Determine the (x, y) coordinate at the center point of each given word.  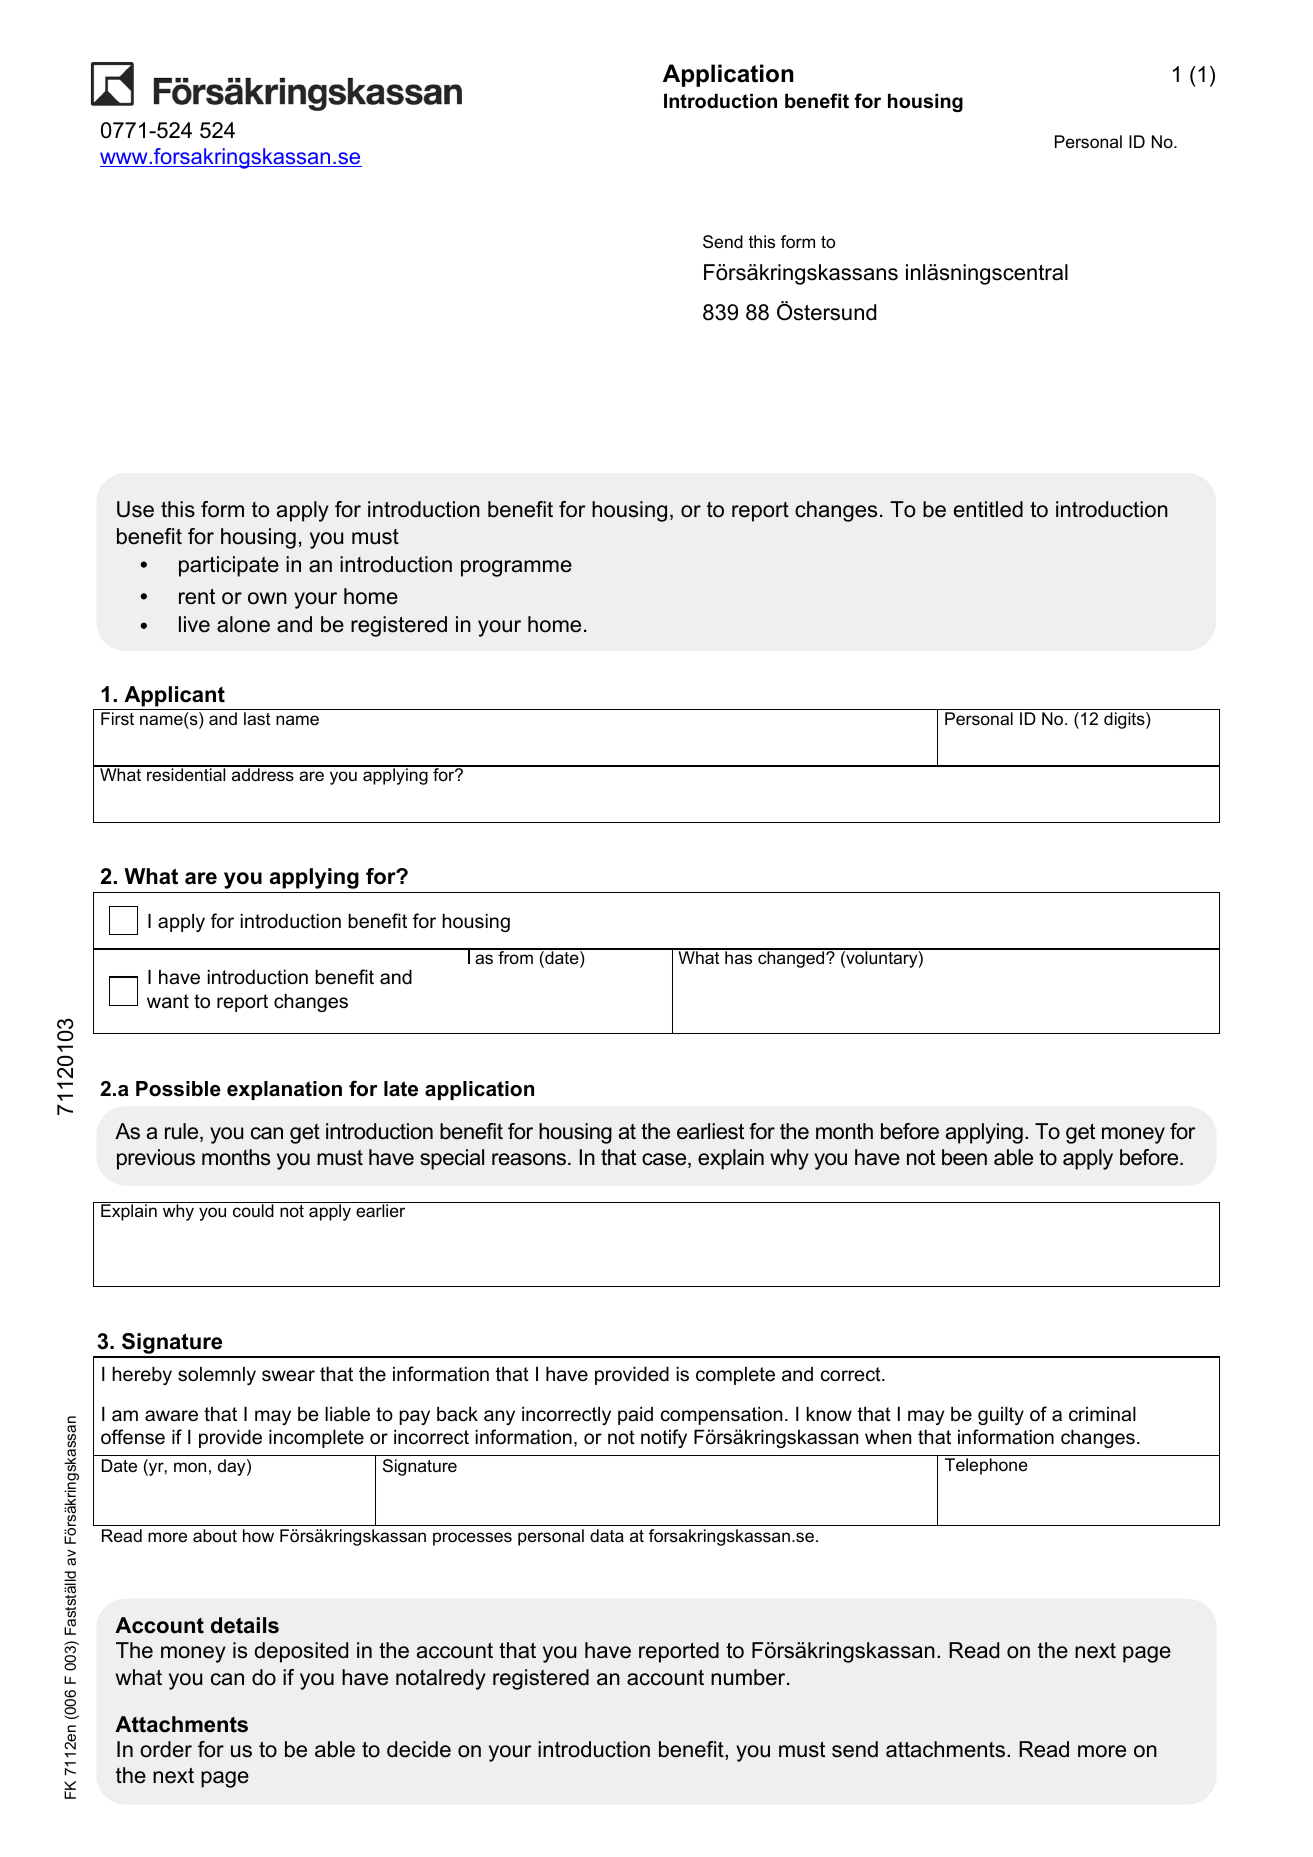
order (166, 1749)
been (964, 1157)
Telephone (986, 1466)
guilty (1001, 1415)
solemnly (217, 1375)
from (515, 956)
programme (516, 568)
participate (229, 566)
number (749, 1677)
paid (635, 1415)
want (168, 1001)
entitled (988, 509)
